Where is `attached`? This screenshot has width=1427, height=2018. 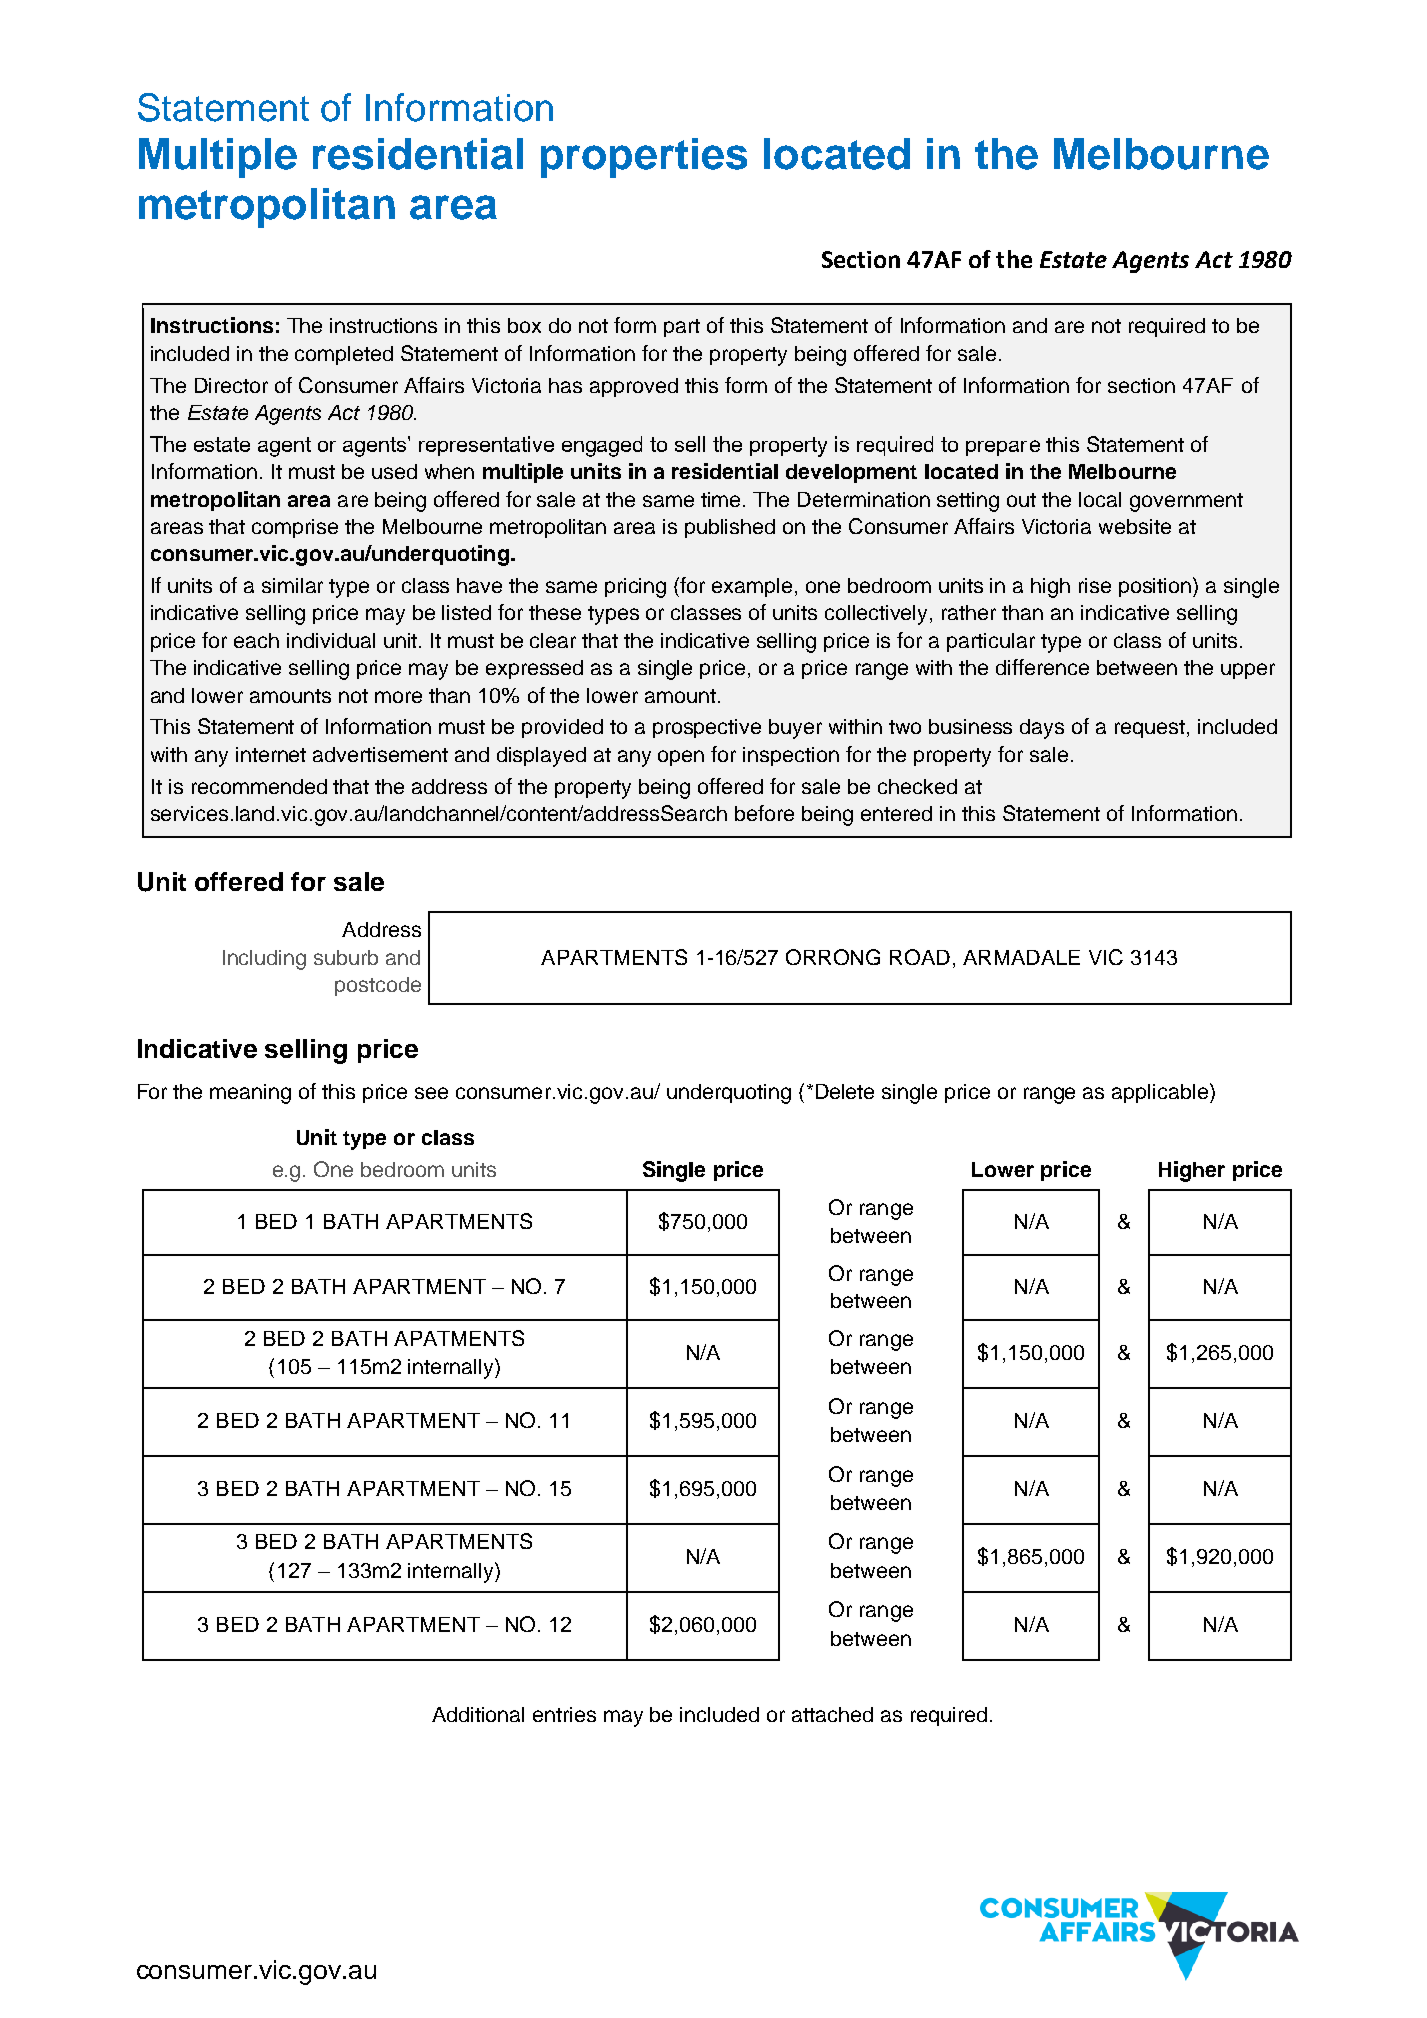
attached is located at coordinates (832, 1714).
